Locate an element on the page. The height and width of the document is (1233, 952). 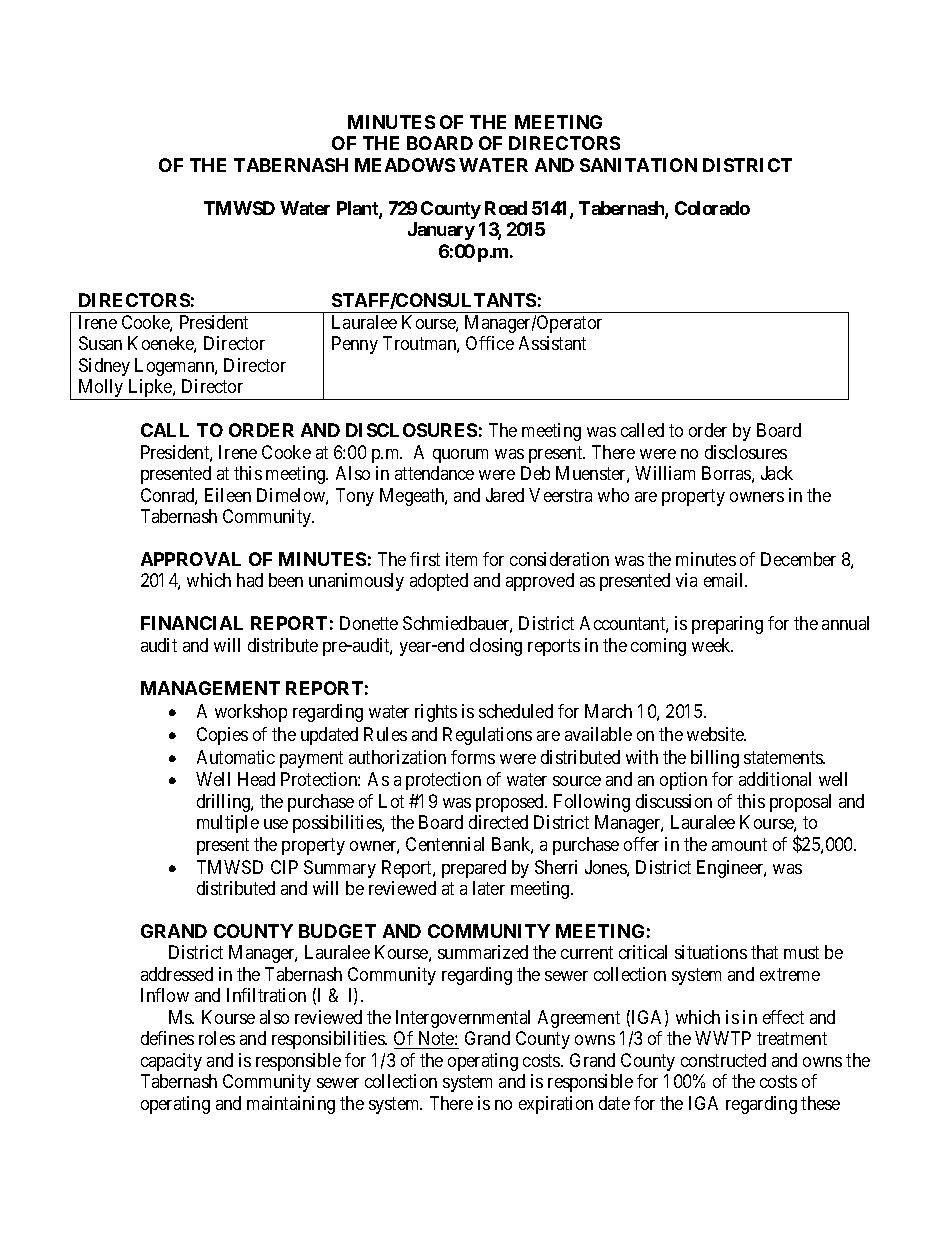
closing is located at coordinates (496, 647).
